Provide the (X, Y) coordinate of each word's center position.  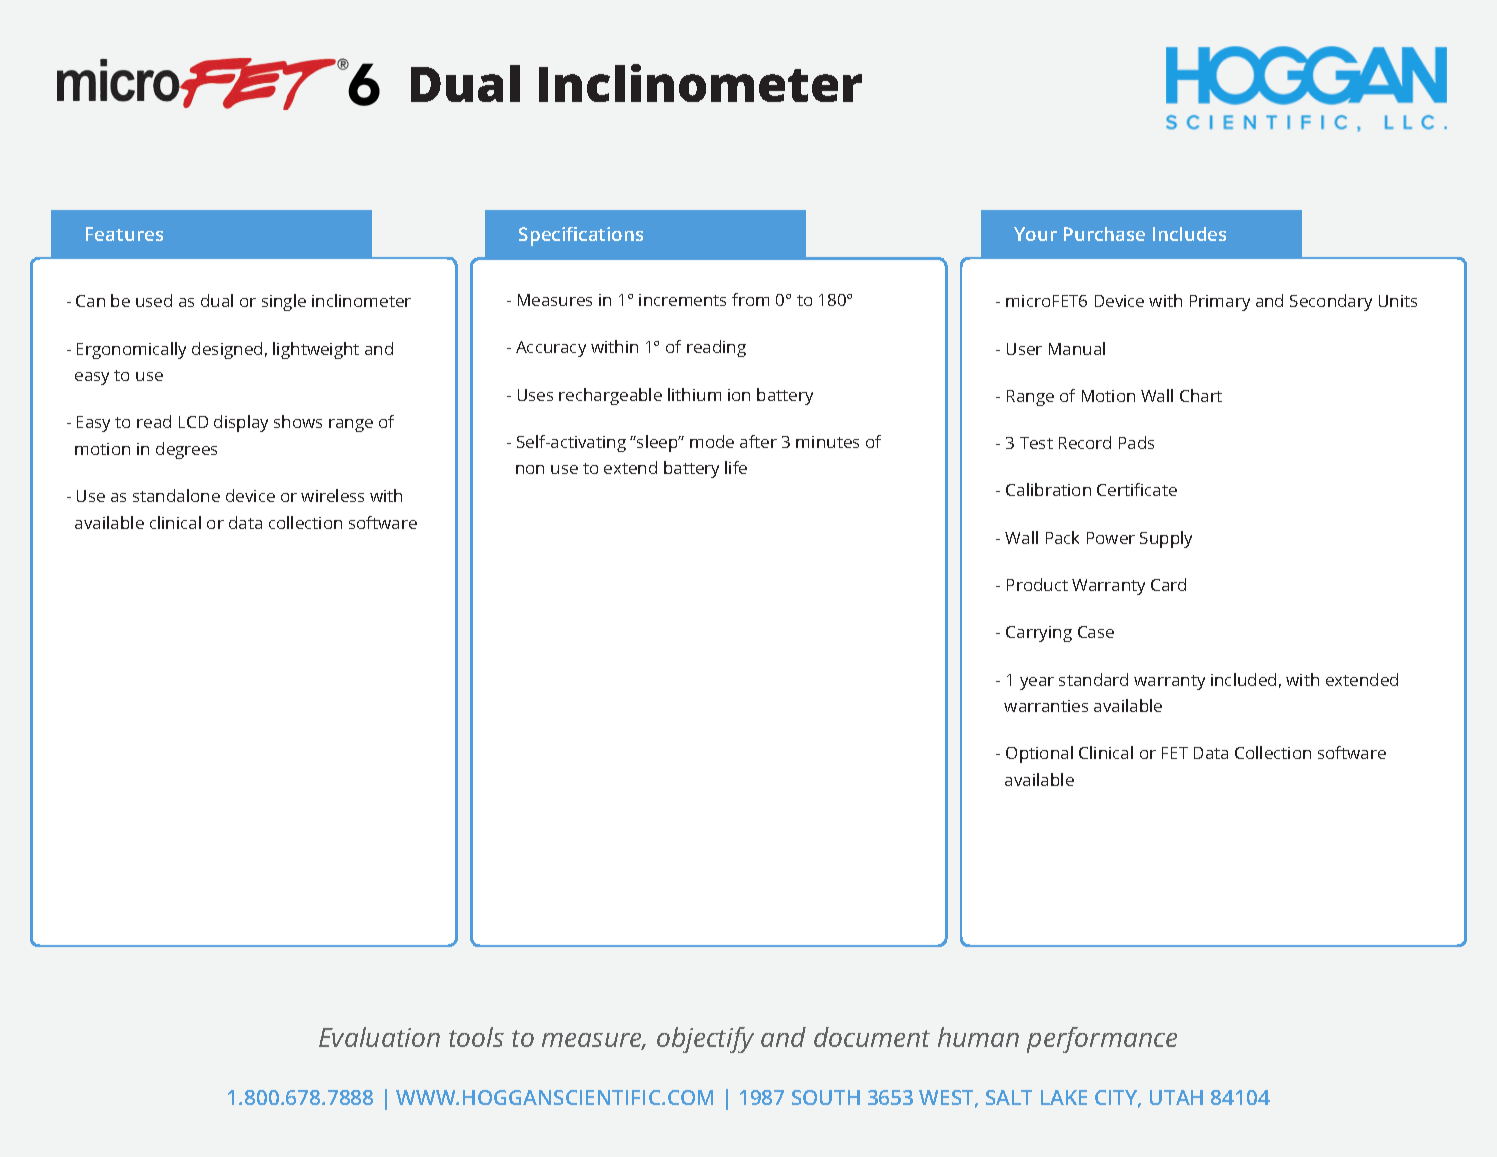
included (1243, 679)
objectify (705, 1040)
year (1037, 683)
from (750, 299)
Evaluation (379, 1037)
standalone (176, 495)
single (284, 302)
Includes (1189, 234)
